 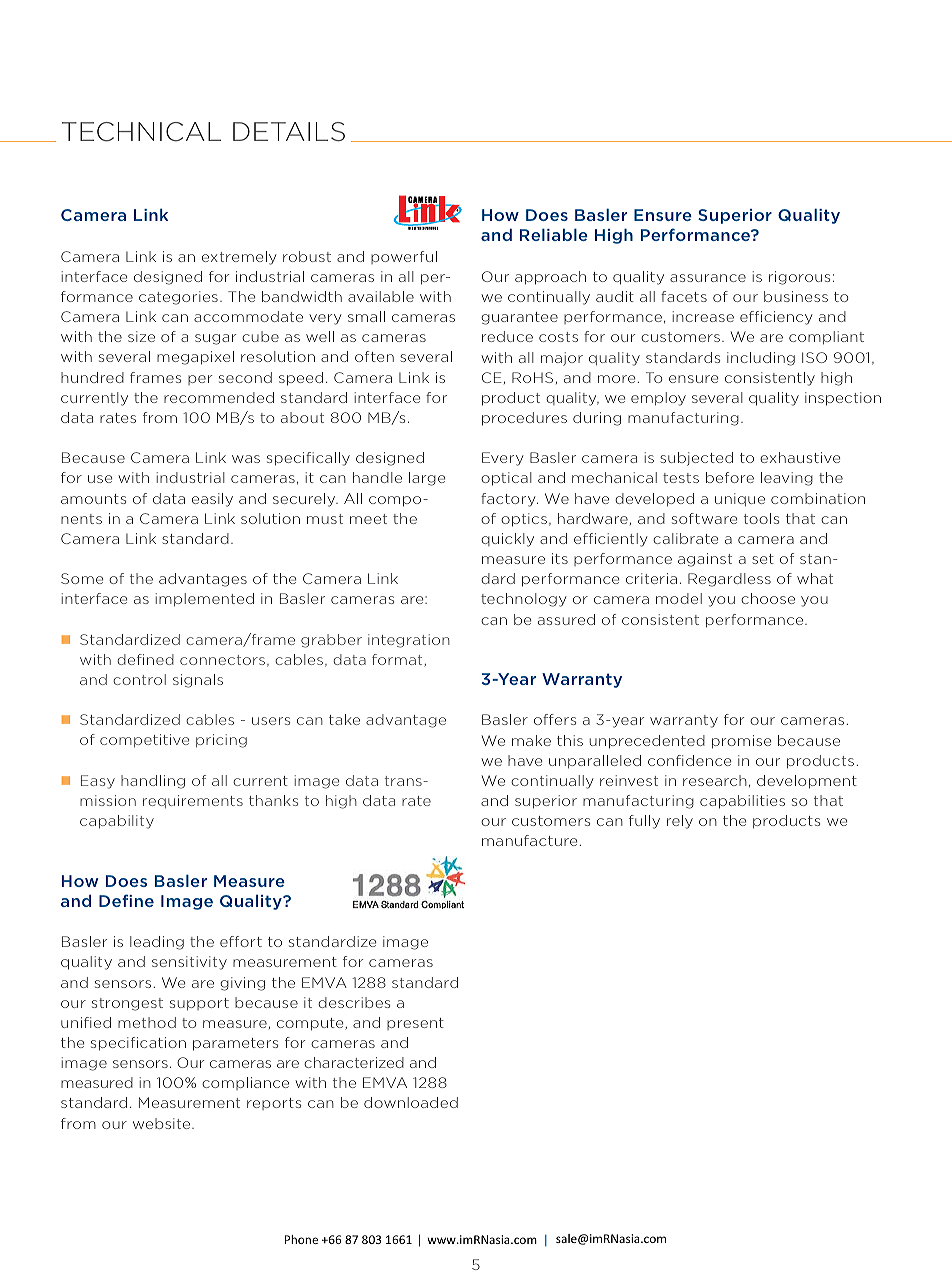 What do you see at coordinates (117, 822) in the document?
I see `capability` at bounding box center [117, 822].
